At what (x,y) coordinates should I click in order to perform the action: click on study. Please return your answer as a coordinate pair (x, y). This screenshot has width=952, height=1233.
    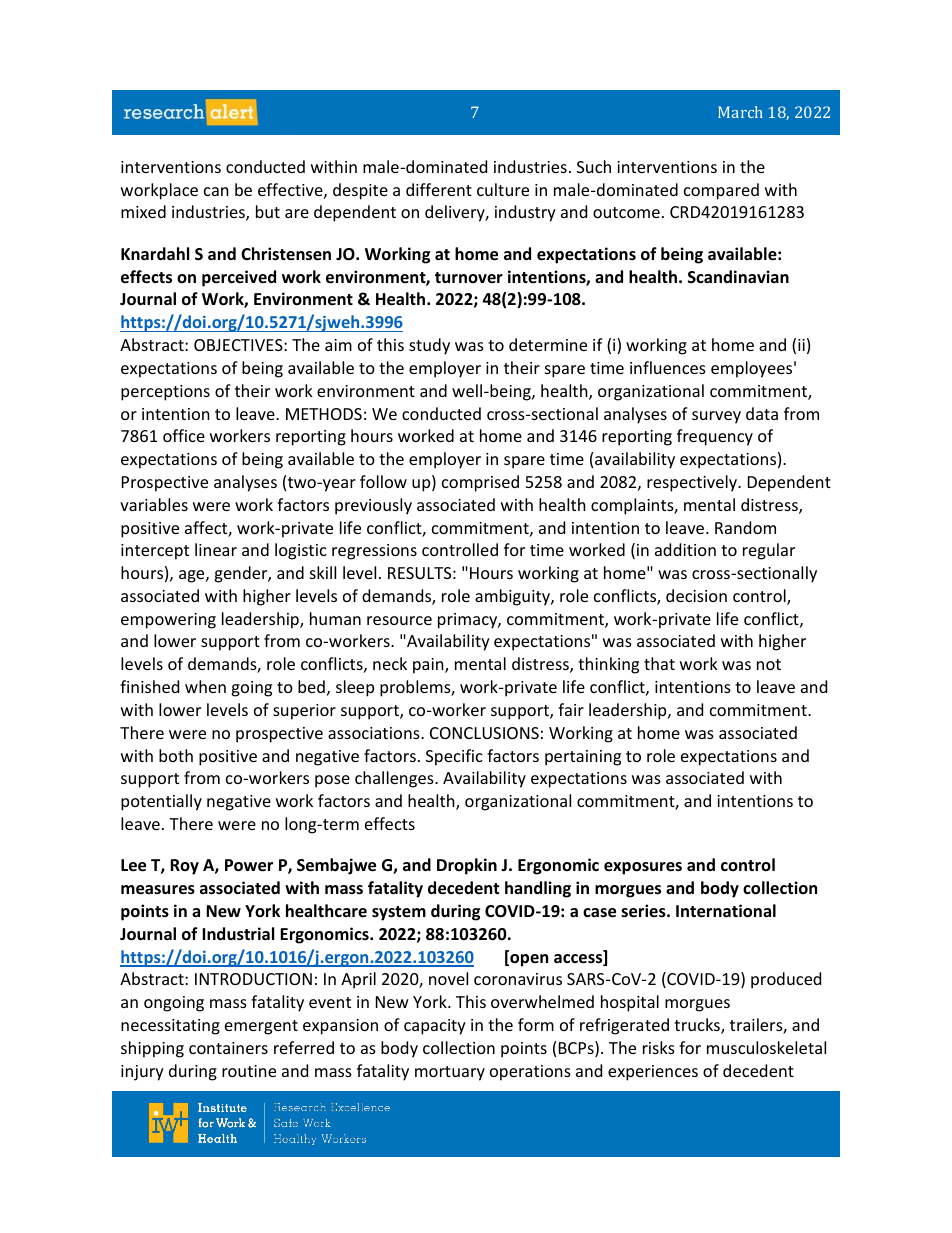
    Looking at the image, I should click on (429, 346).
